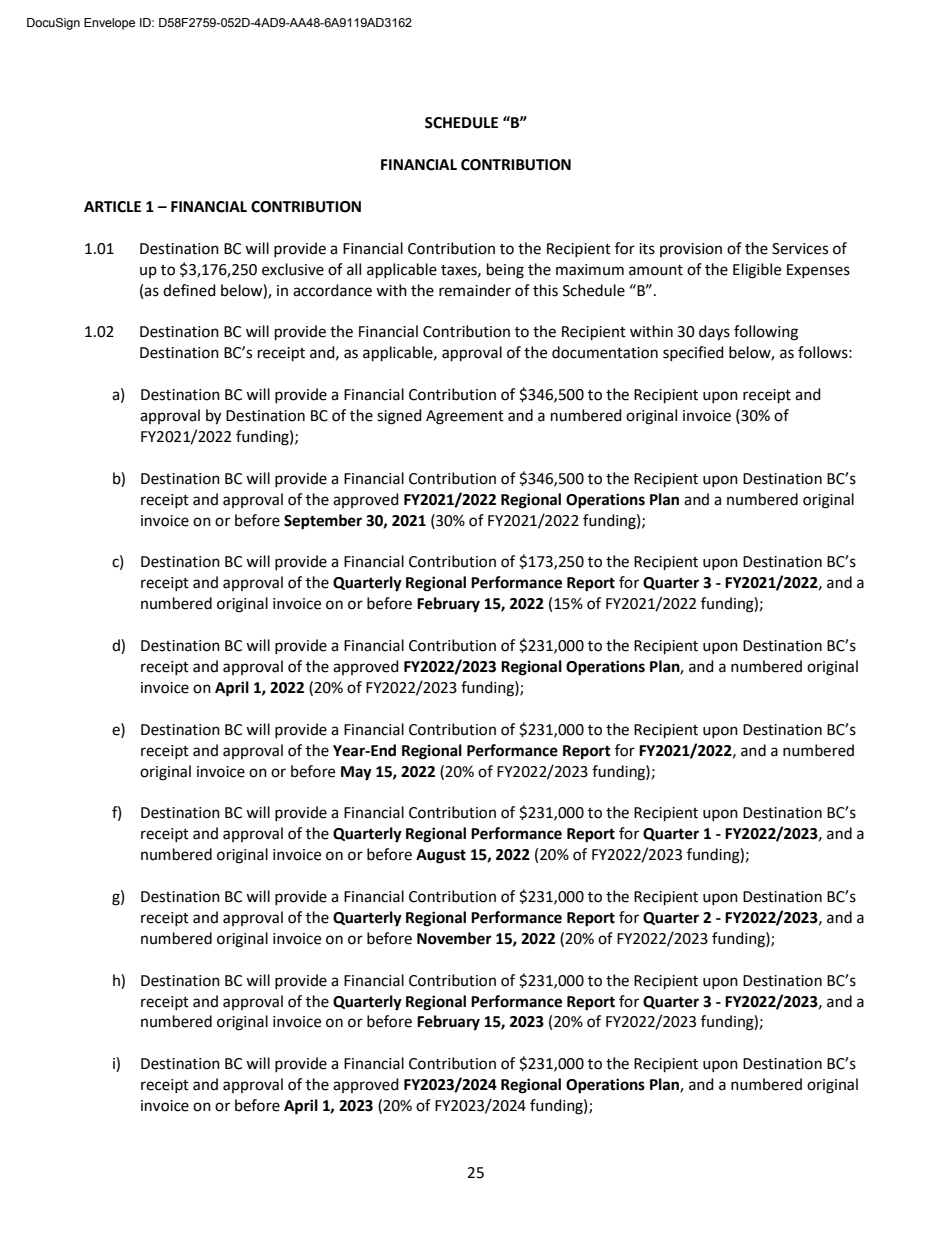 The width and height of the document is (952, 1233). What do you see at coordinates (454, 938) in the document?
I see `November` at bounding box center [454, 938].
